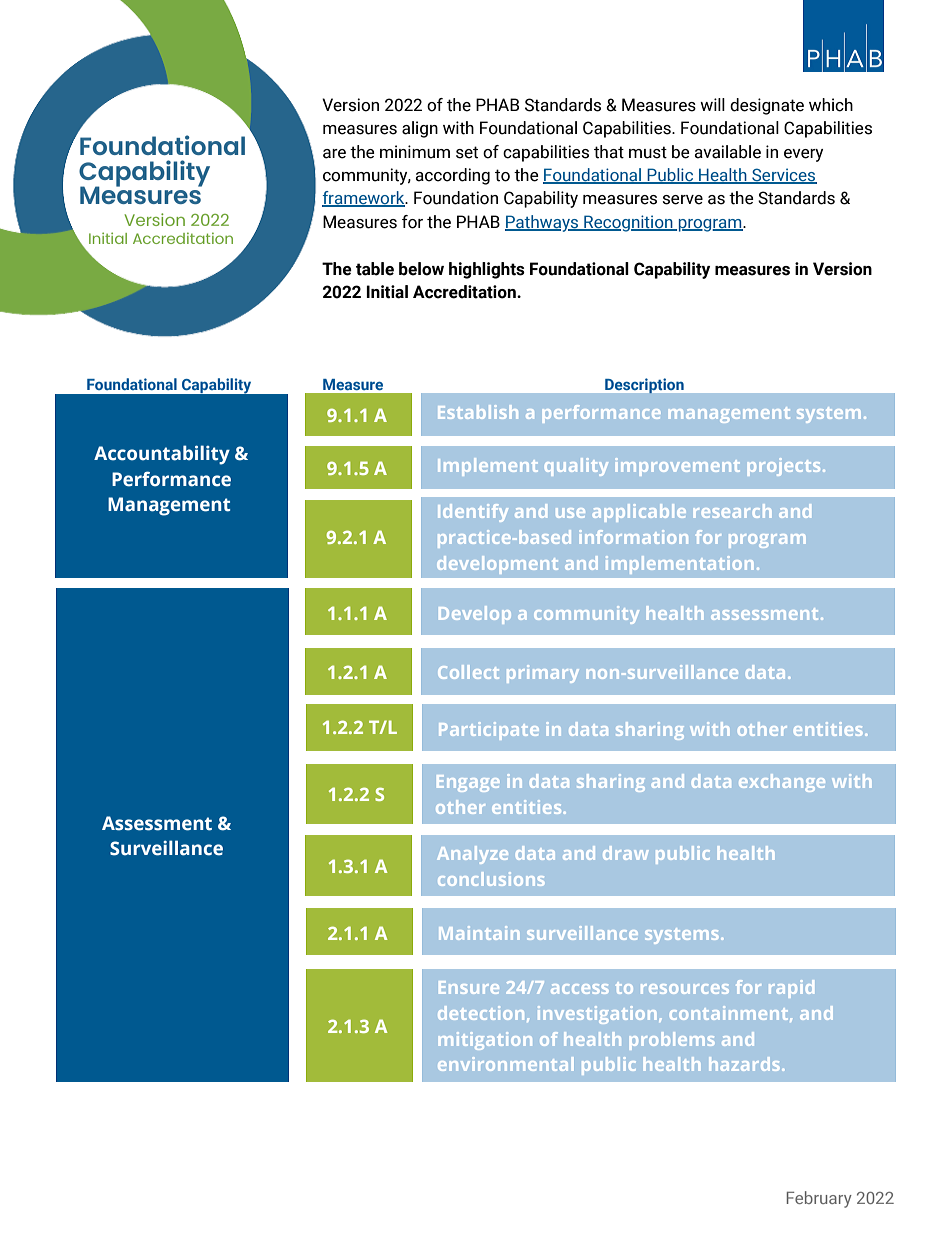 The width and height of the page is (952, 1233). I want to click on Identify, so click(473, 513).
